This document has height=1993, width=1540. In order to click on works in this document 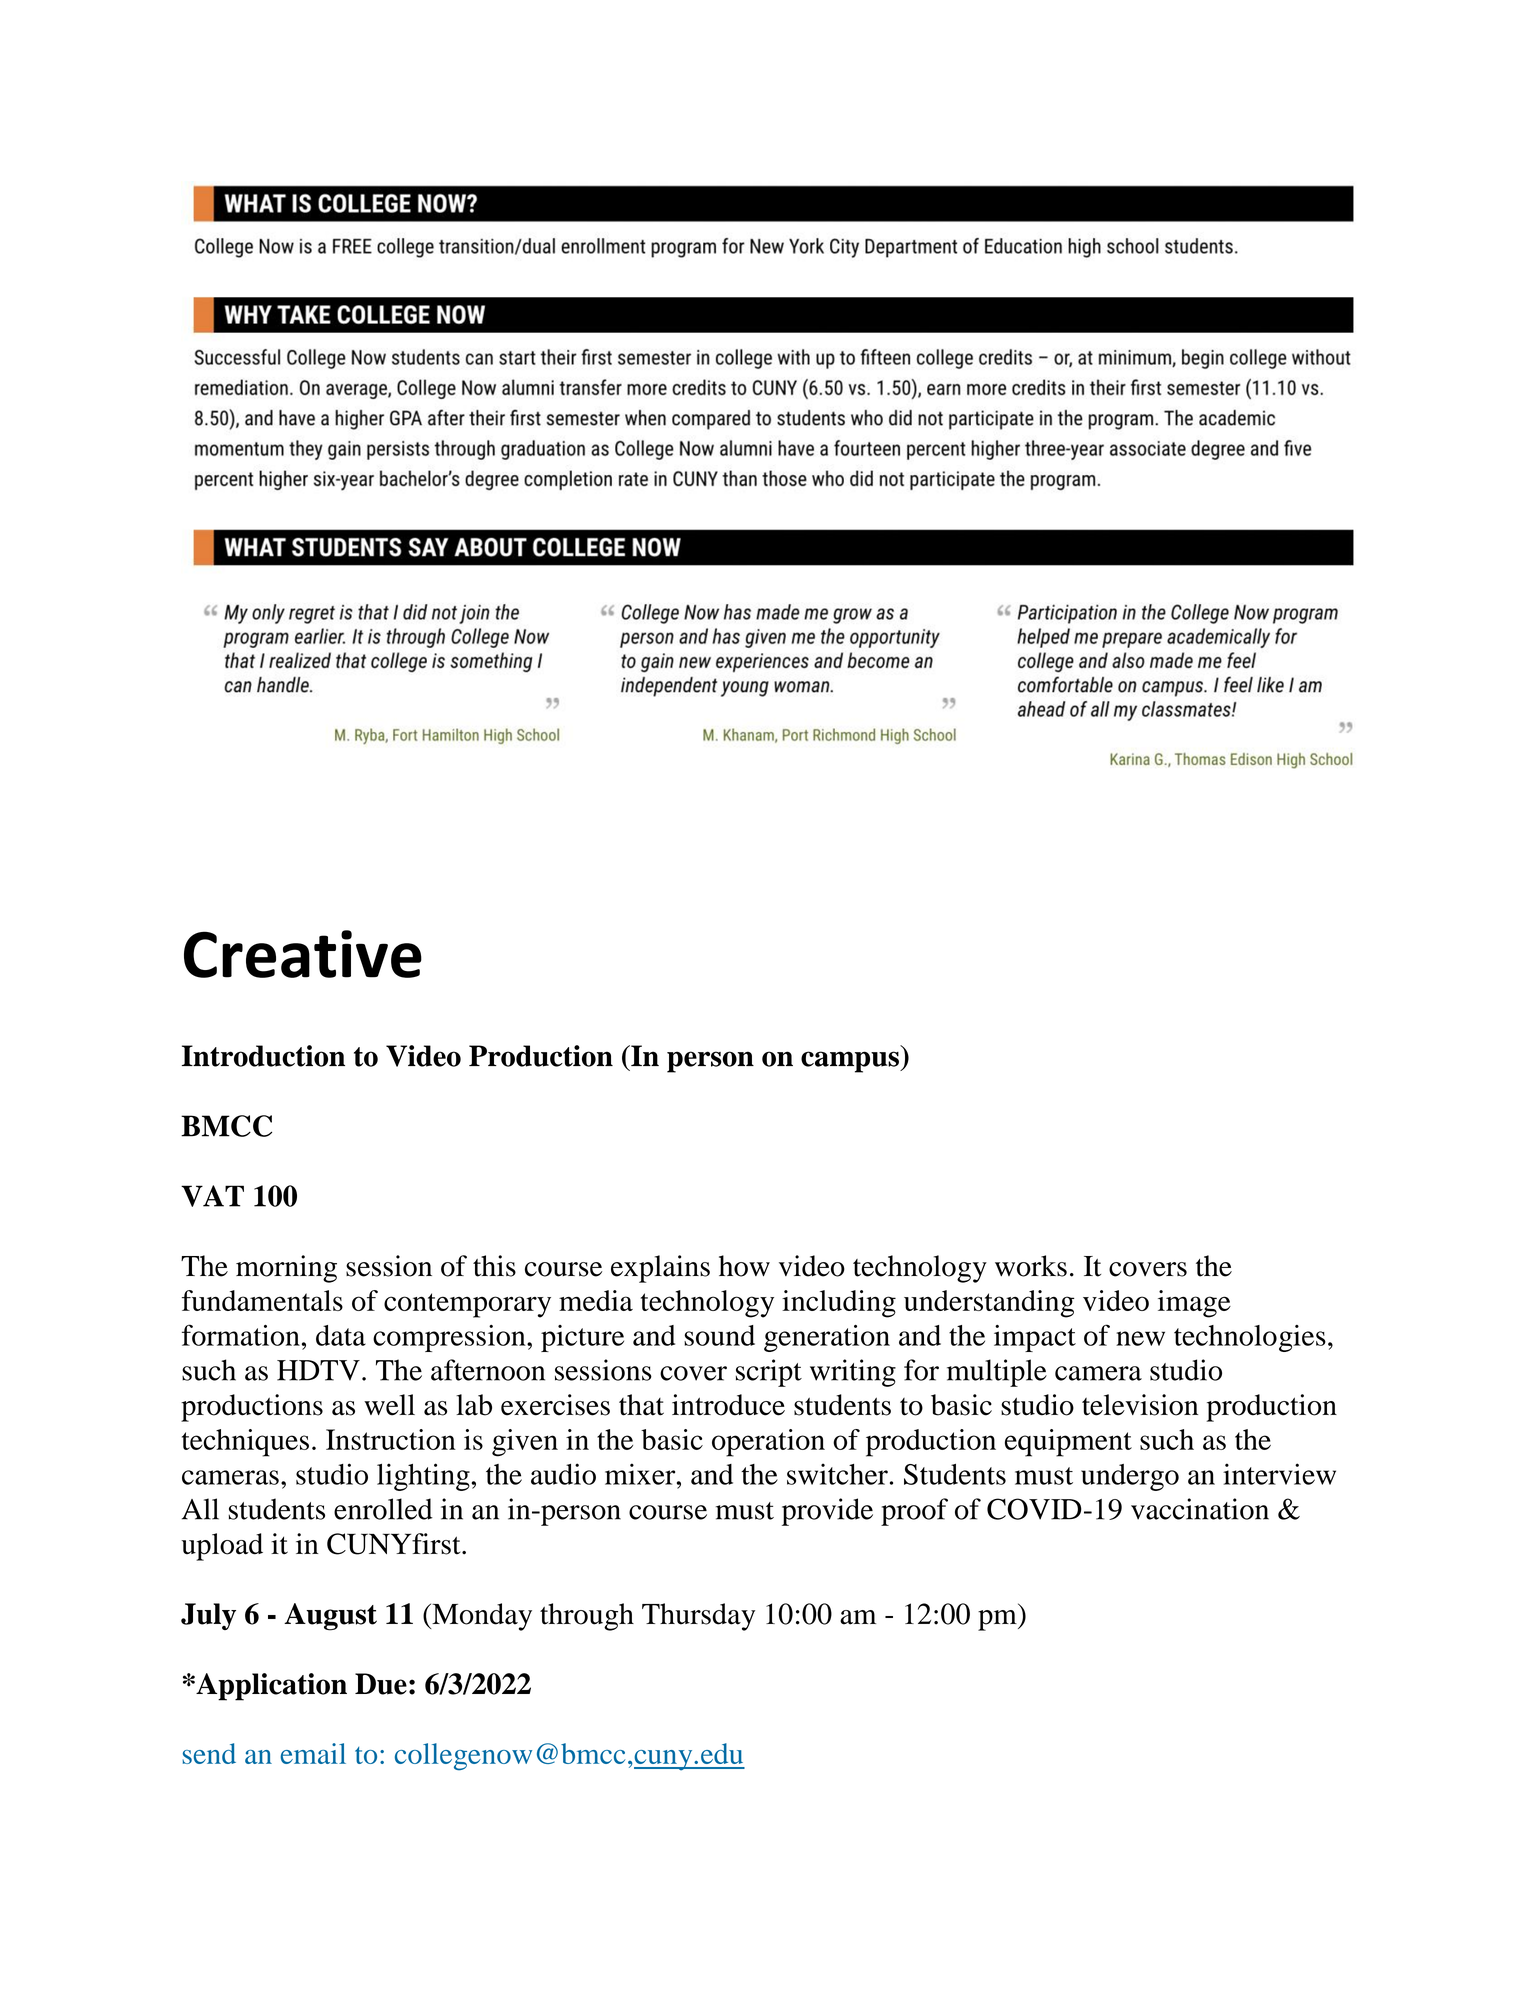, I will do `click(1031, 1266)`.
